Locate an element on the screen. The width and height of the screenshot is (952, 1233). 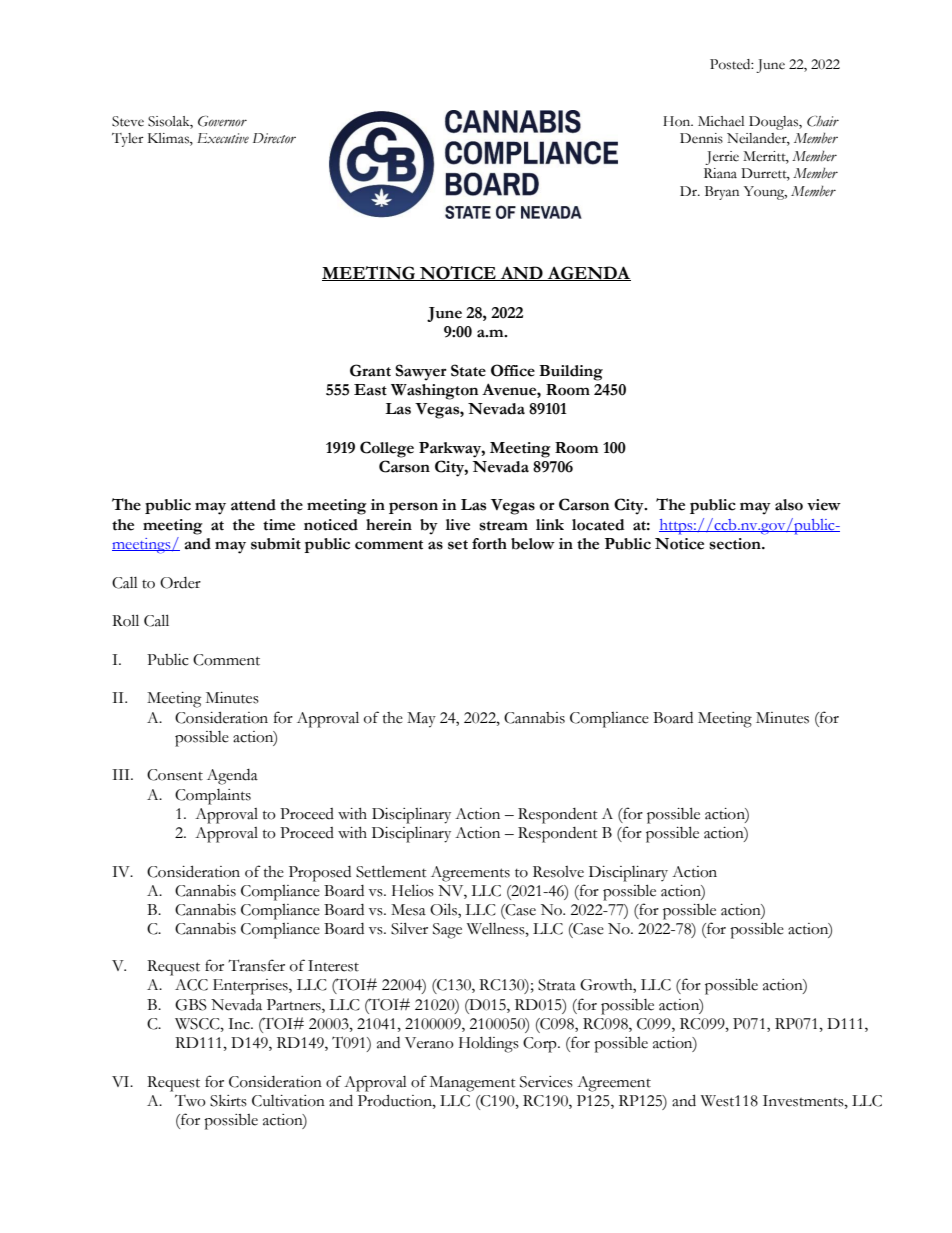
Executive is located at coordinates (223, 138).
